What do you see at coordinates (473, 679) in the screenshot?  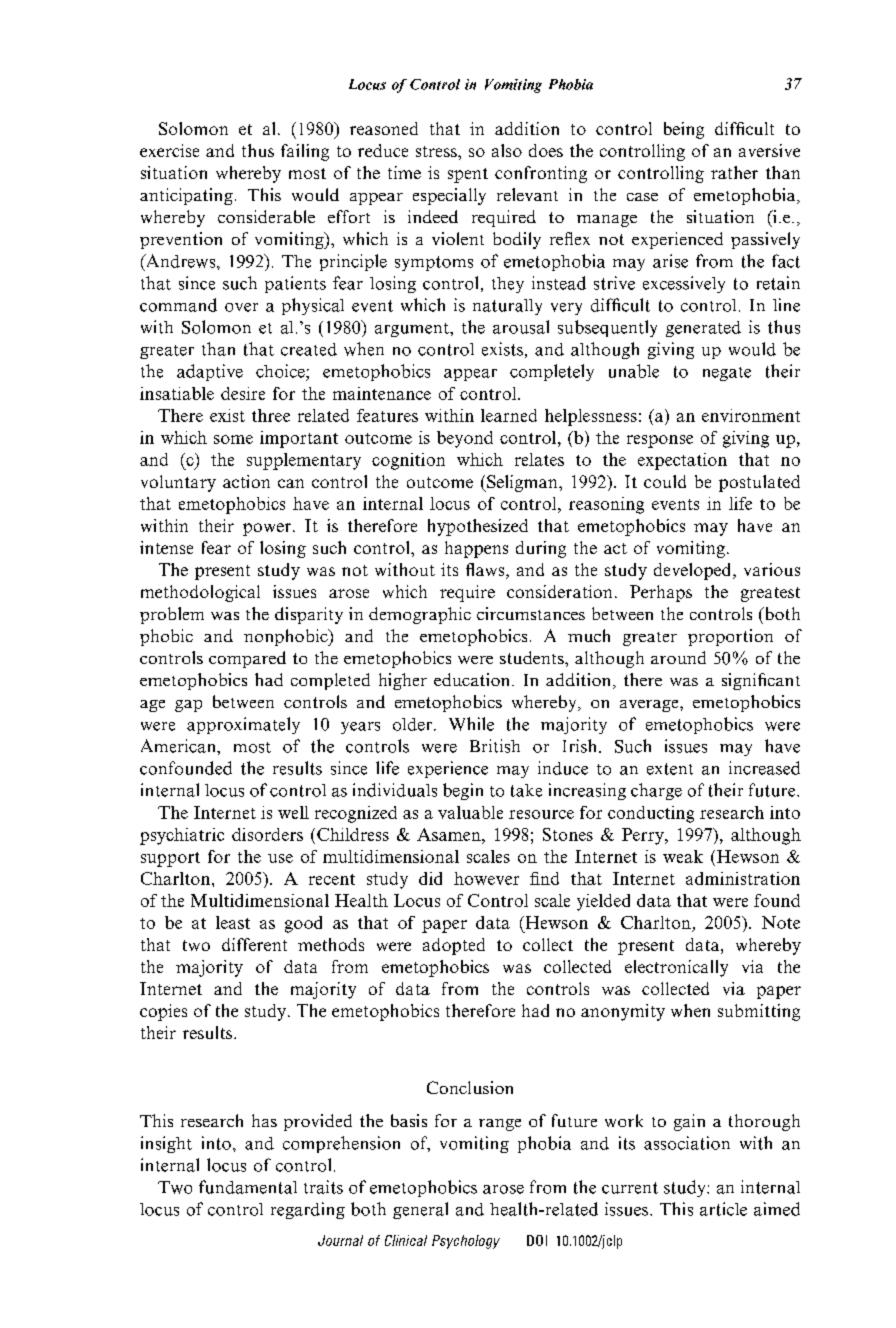 I see `education` at bounding box center [473, 679].
